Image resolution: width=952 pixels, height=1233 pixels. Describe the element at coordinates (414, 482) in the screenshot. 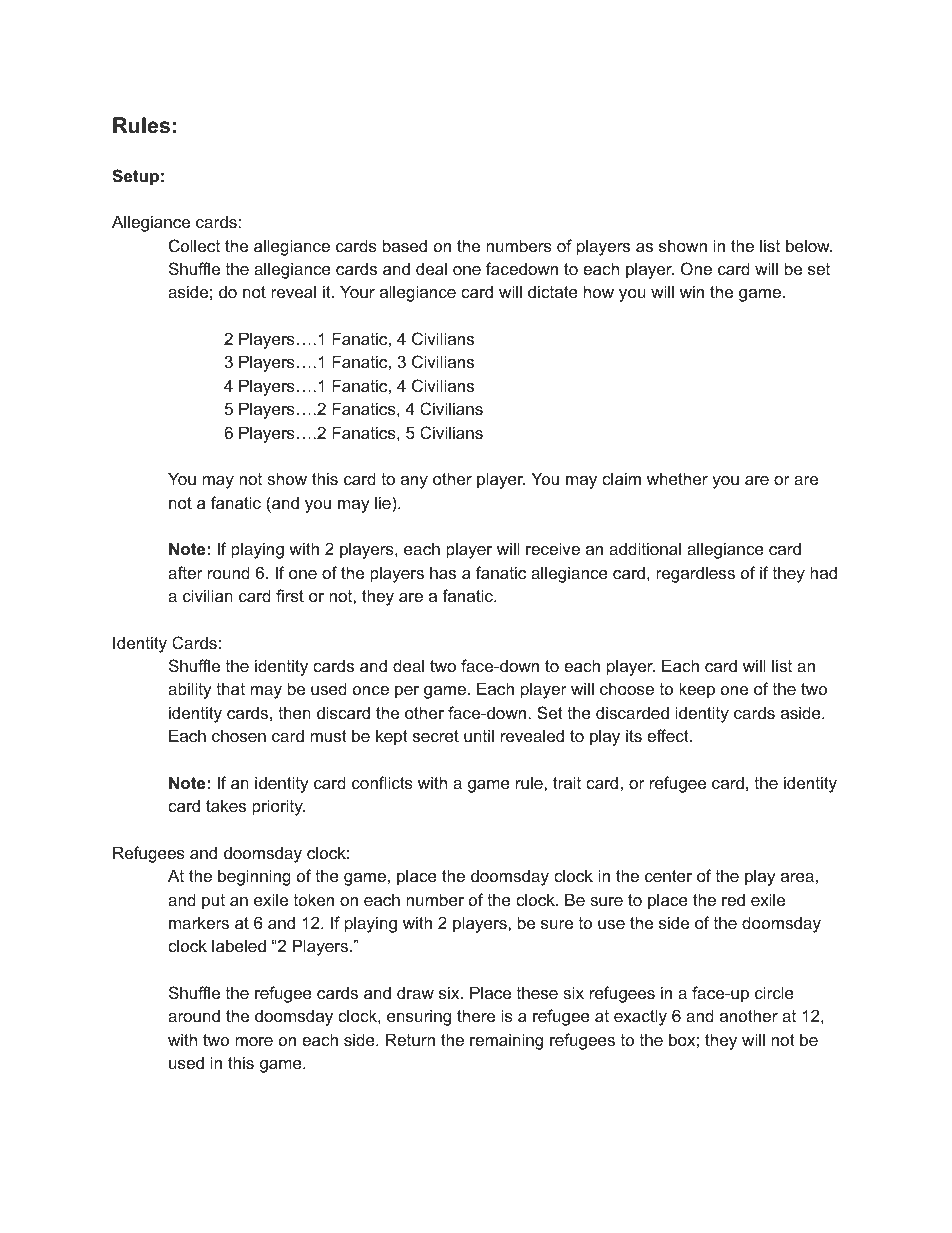

I see `any` at that location.
